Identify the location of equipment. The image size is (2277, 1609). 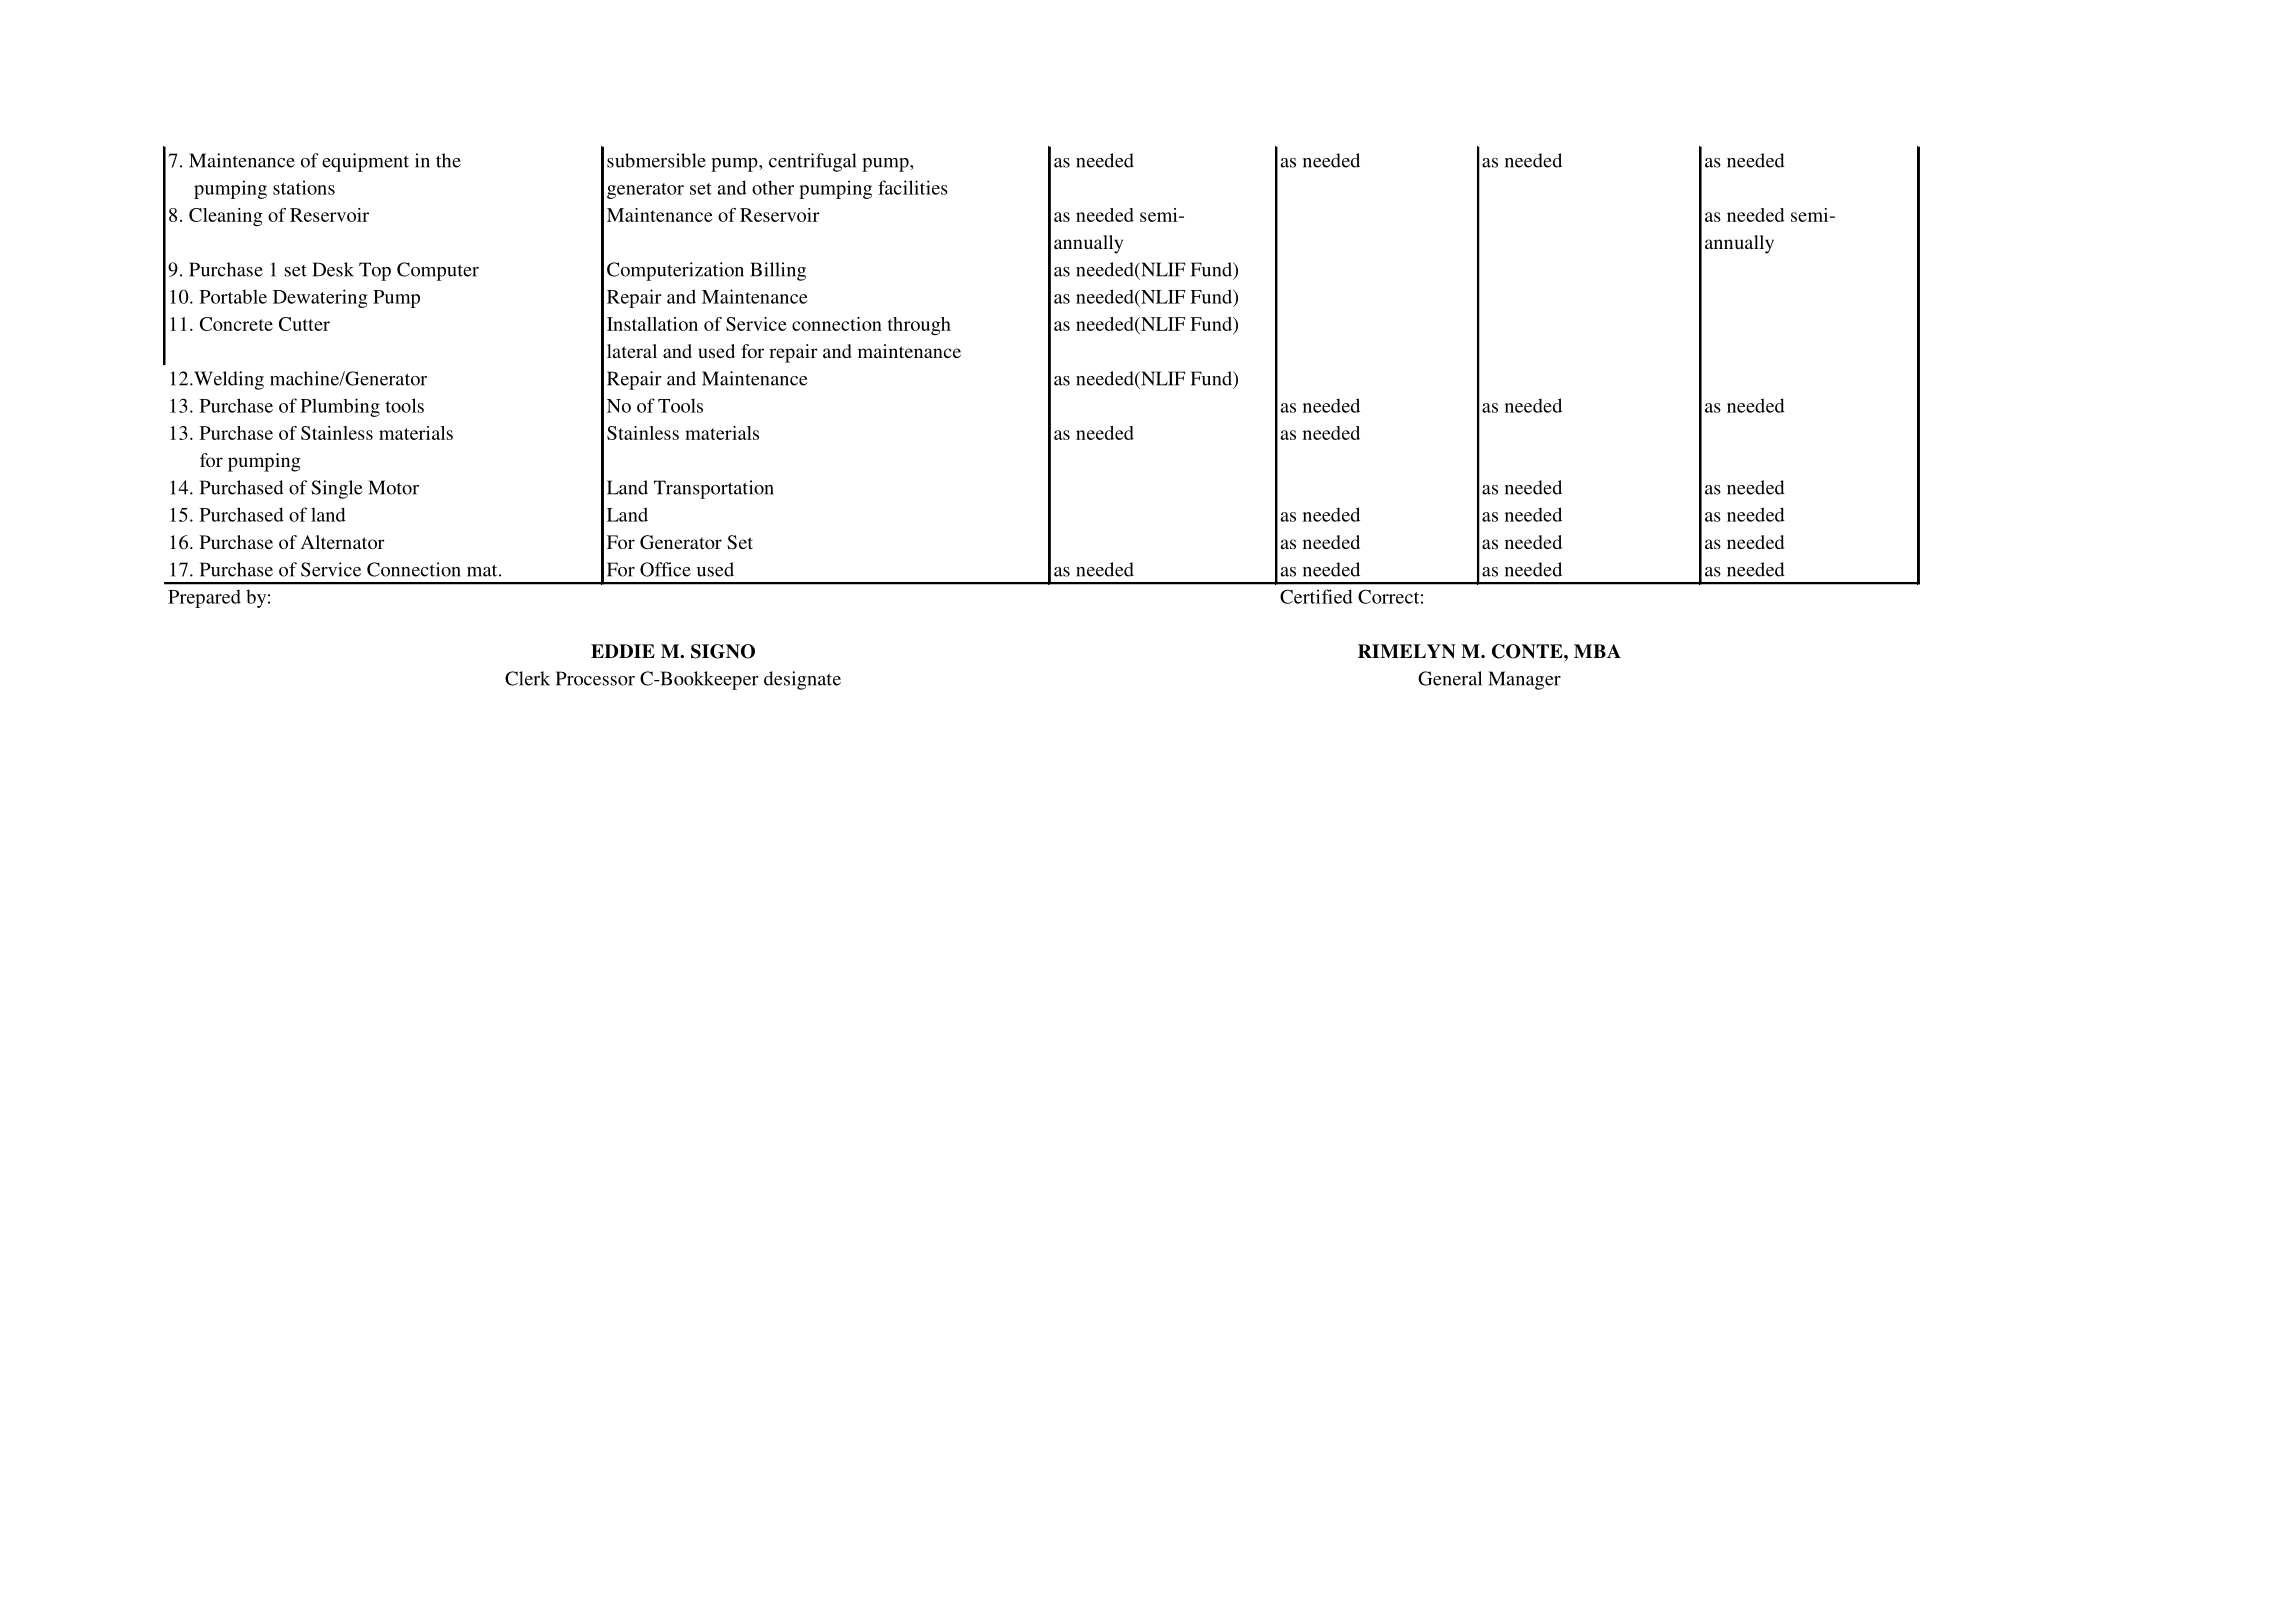
(365, 162).
